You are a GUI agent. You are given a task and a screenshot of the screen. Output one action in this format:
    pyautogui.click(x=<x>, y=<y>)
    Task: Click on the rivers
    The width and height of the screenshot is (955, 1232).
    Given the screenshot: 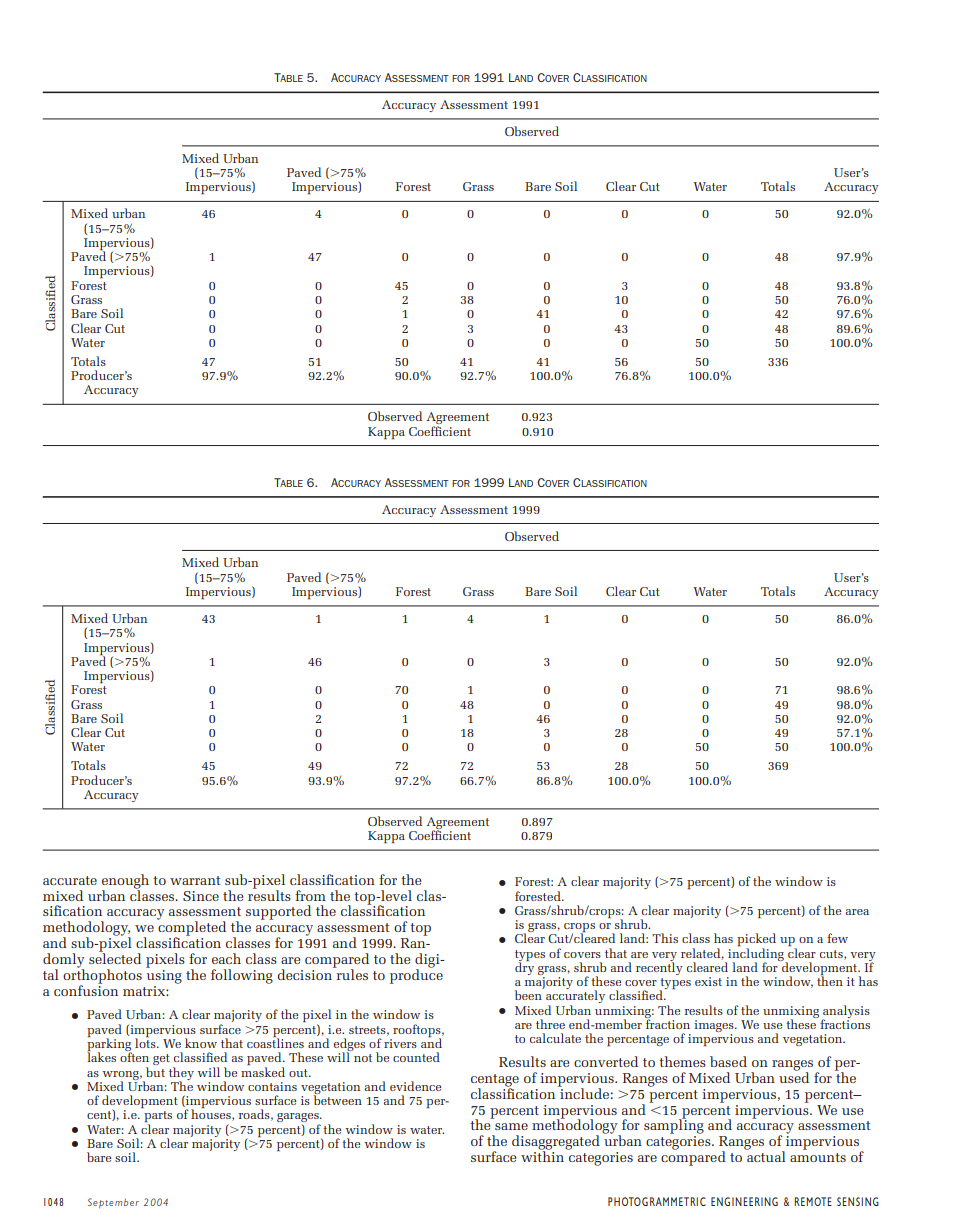 What is the action you would take?
    pyautogui.click(x=400, y=1043)
